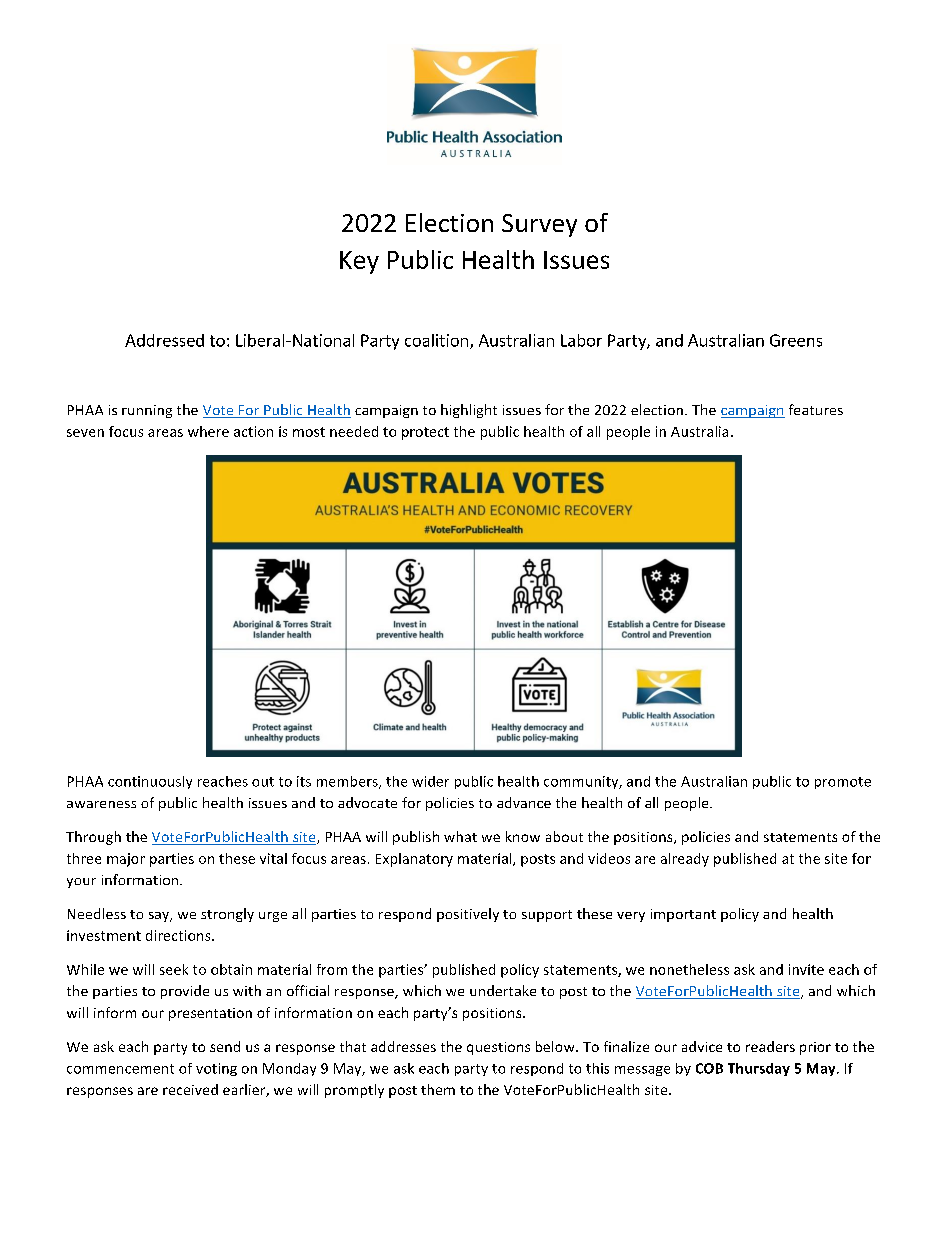 The height and width of the screenshot is (1233, 952). What do you see at coordinates (843, 783) in the screenshot?
I see `promote` at bounding box center [843, 783].
